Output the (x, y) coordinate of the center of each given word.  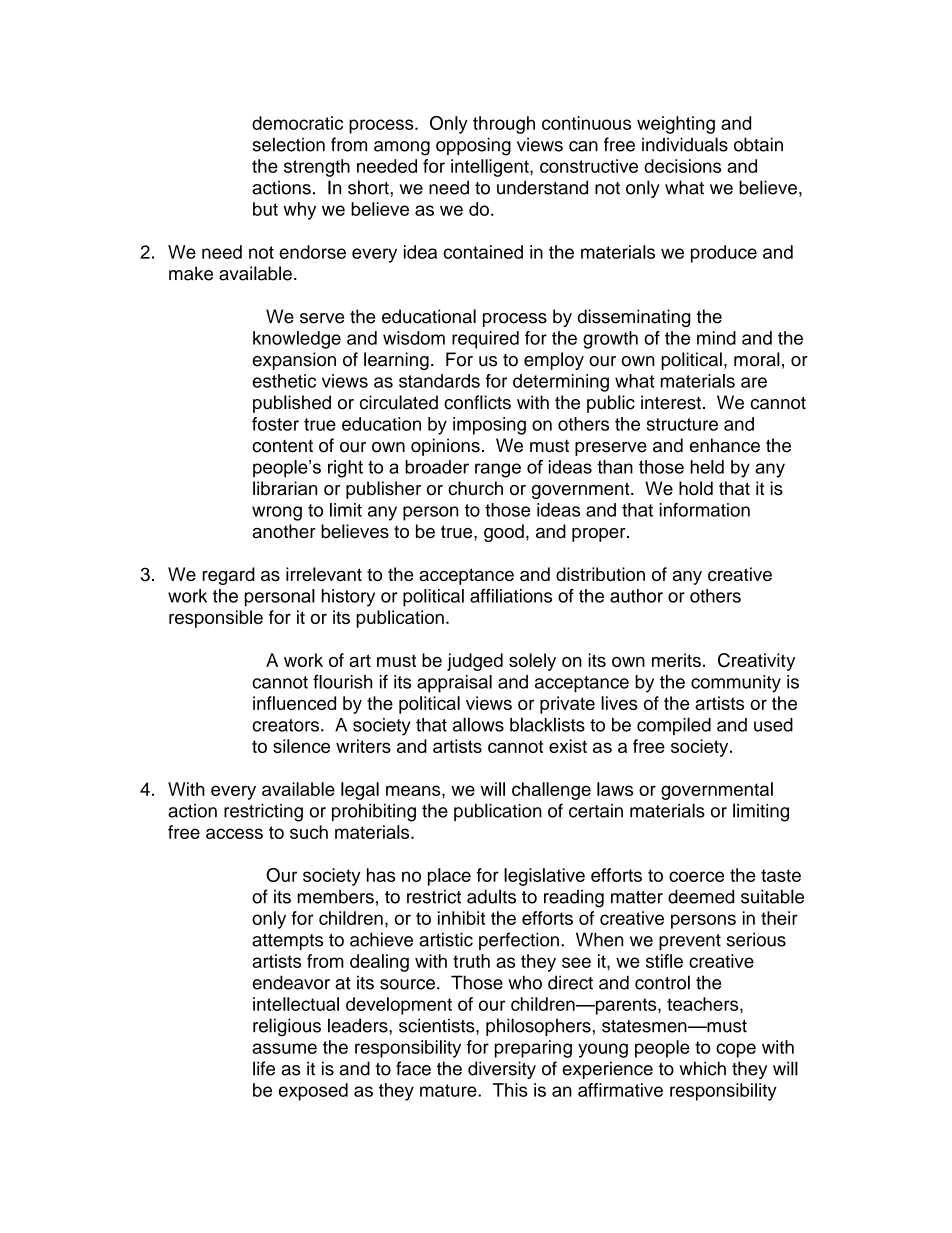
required (485, 340)
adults (491, 896)
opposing (473, 146)
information (705, 510)
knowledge (297, 340)
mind (716, 338)
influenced (294, 703)
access (234, 833)
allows (478, 724)
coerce (696, 876)
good (504, 533)
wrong (277, 513)
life (264, 1068)
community (736, 684)
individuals (685, 144)
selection (288, 144)
